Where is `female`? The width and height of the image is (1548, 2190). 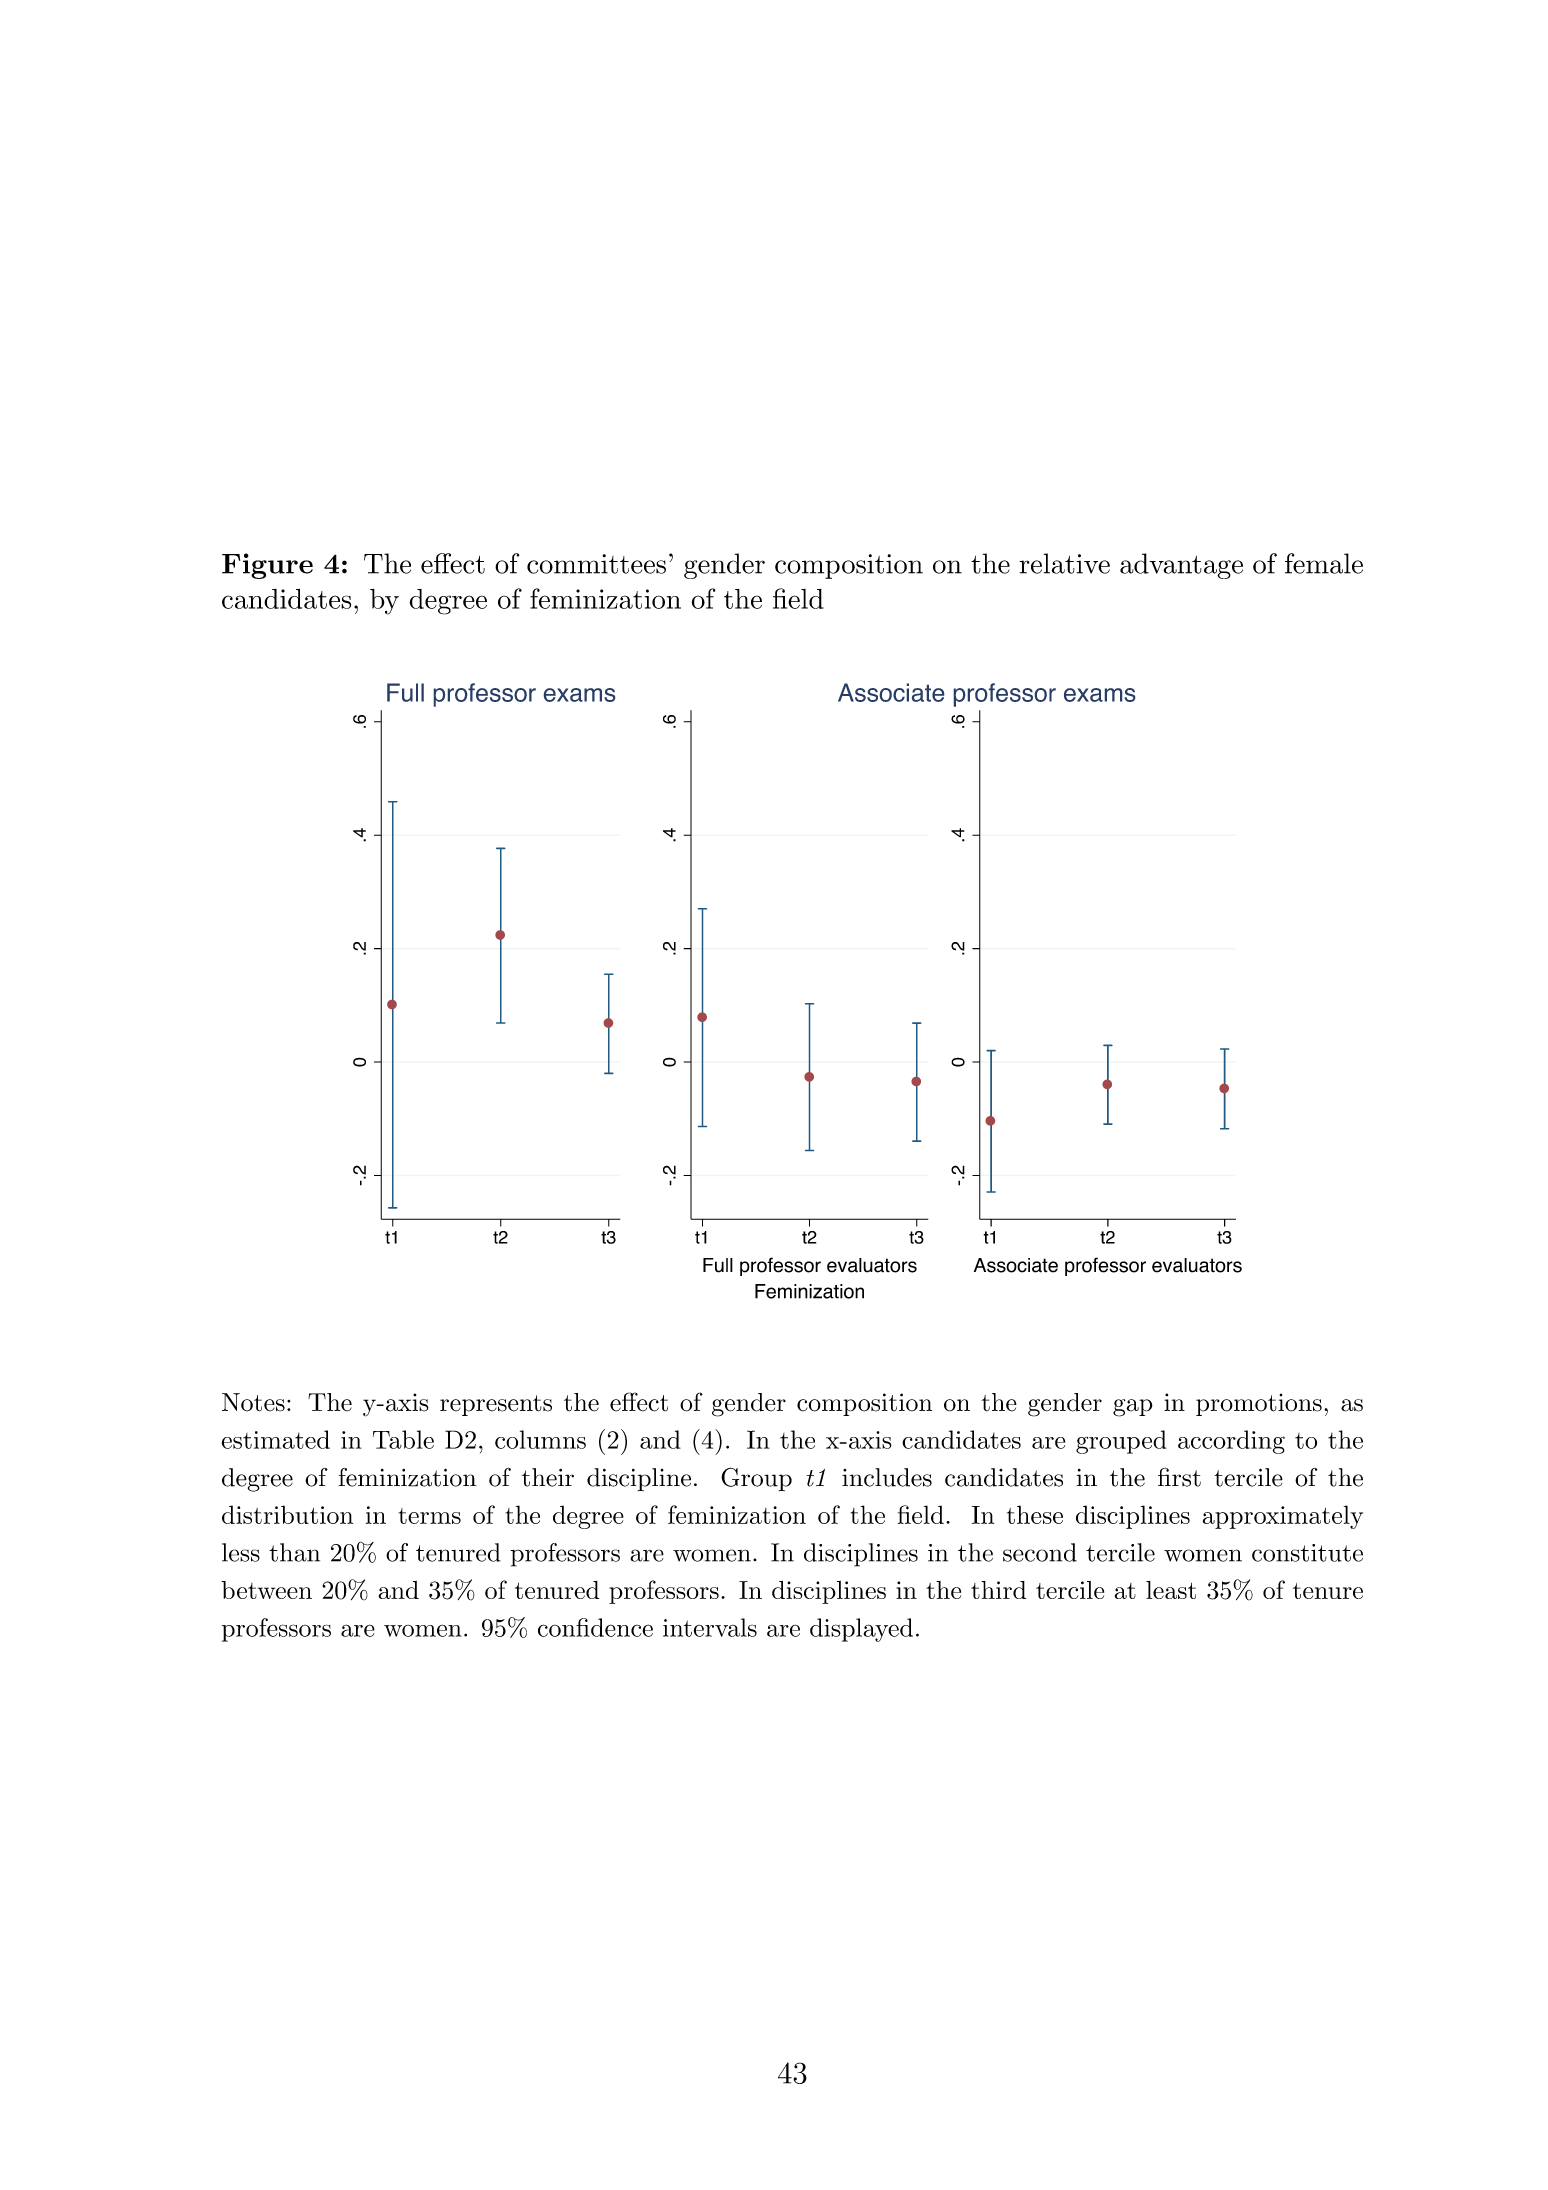
female is located at coordinates (1324, 563).
